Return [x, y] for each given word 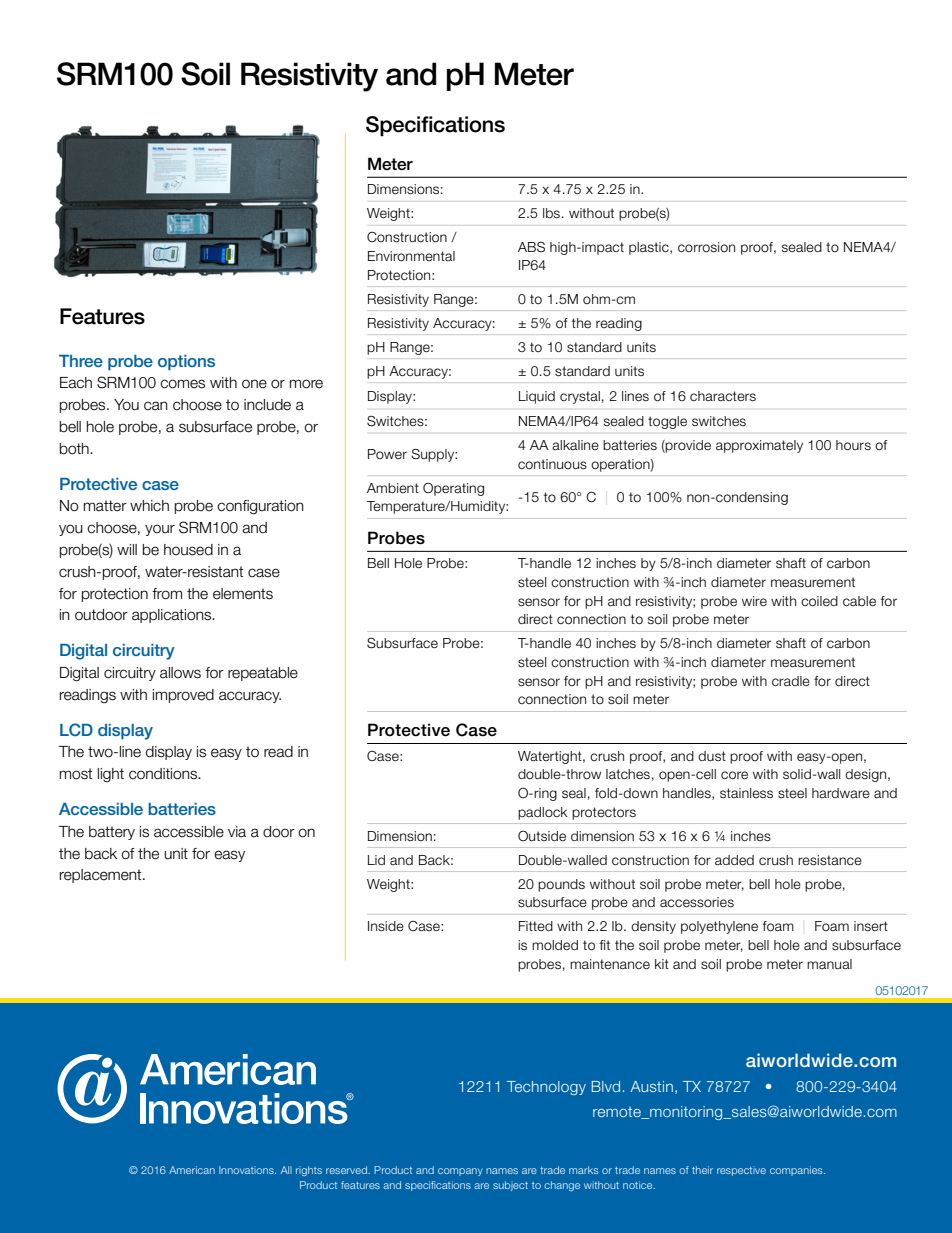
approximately [759, 446]
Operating [453, 489]
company [460, 1172]
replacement [102, 876]
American [192, 1170]
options [186, 363]
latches [628, 774]
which [149, 506]
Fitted [536, 926]
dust [712, 756]
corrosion [706, 247]
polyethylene [719, 927]
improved [183, 696]
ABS [531, 246]
